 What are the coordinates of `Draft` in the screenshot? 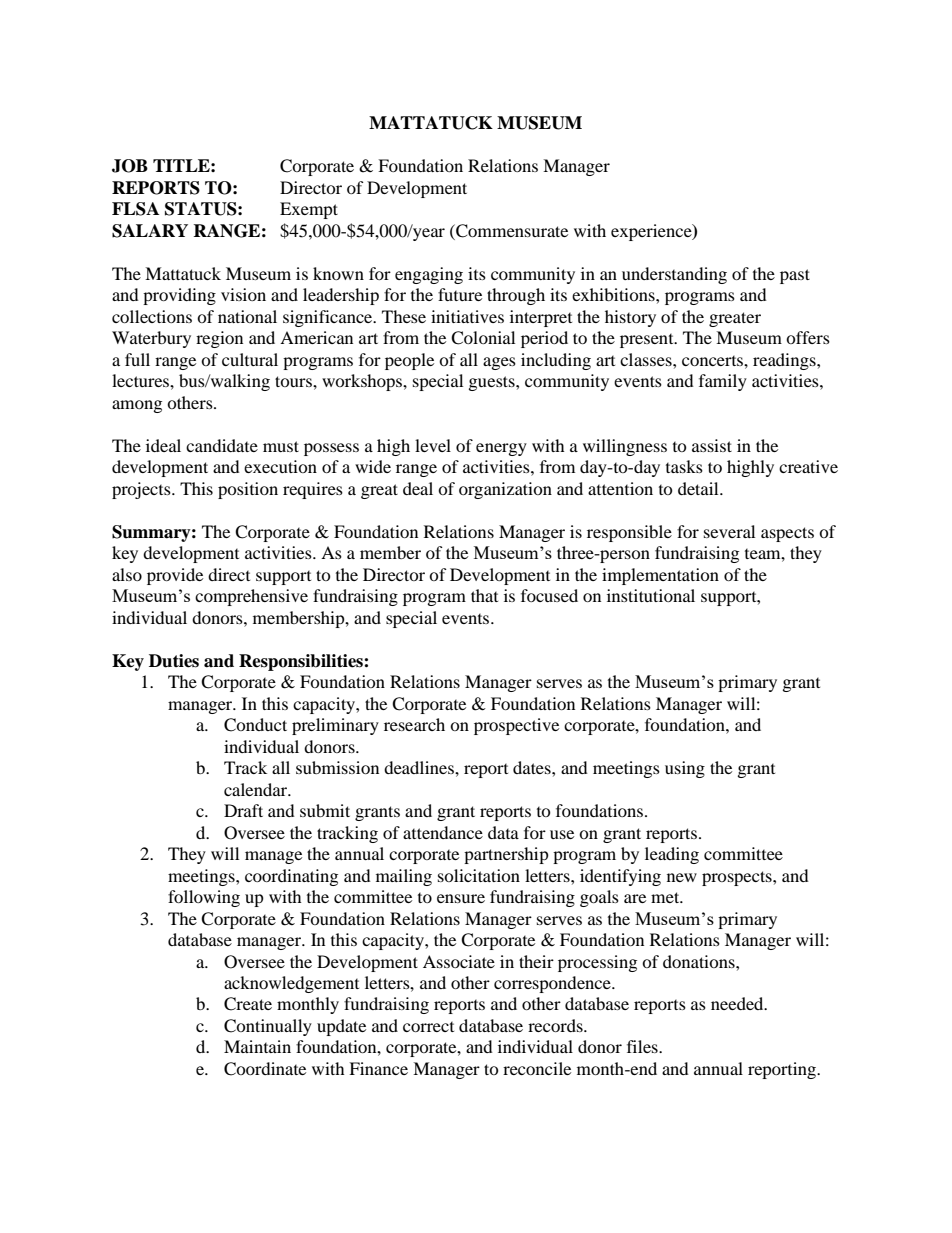 It's located at (243, 810).
